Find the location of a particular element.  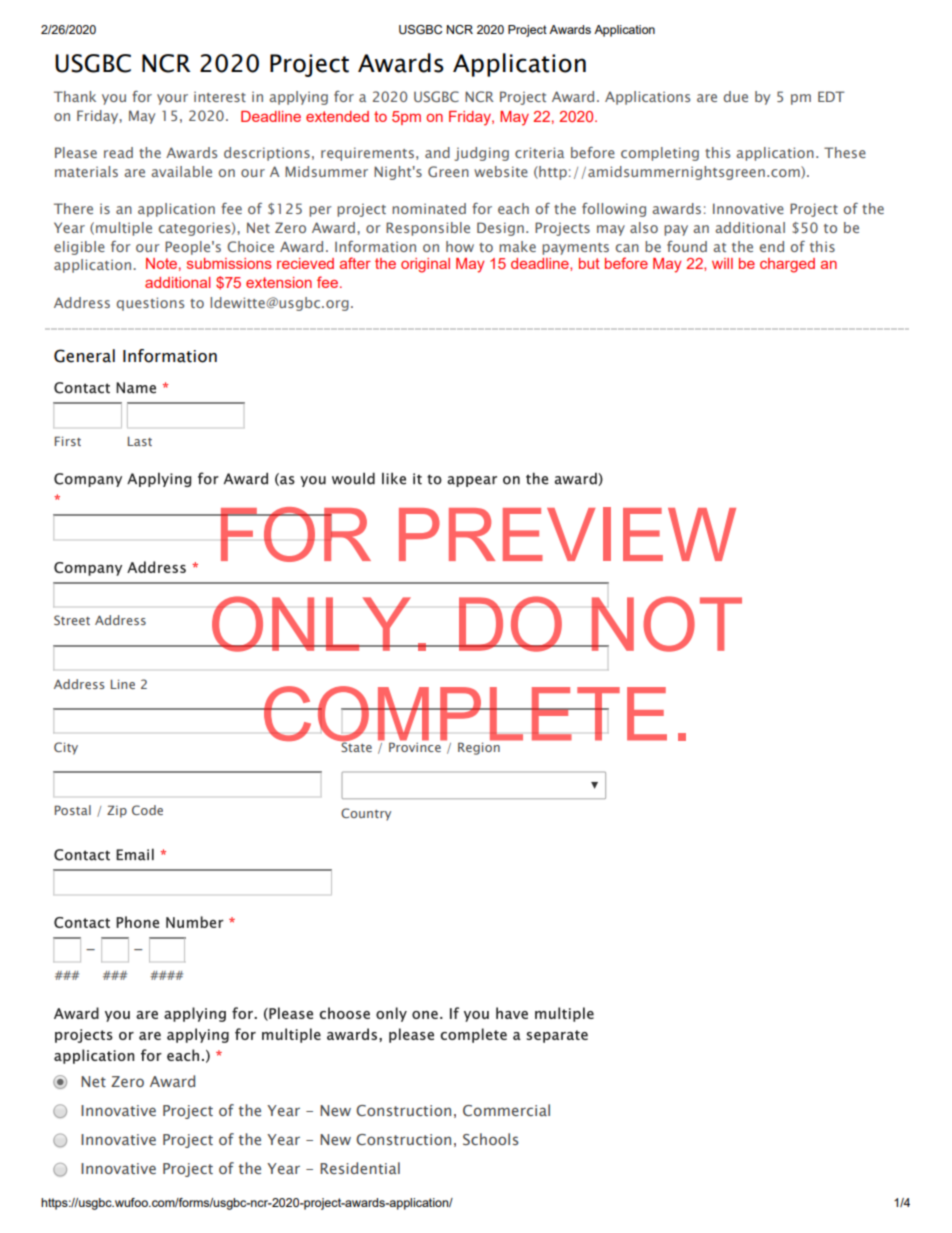

PREVIEW is located at coordinates (567, 534).
